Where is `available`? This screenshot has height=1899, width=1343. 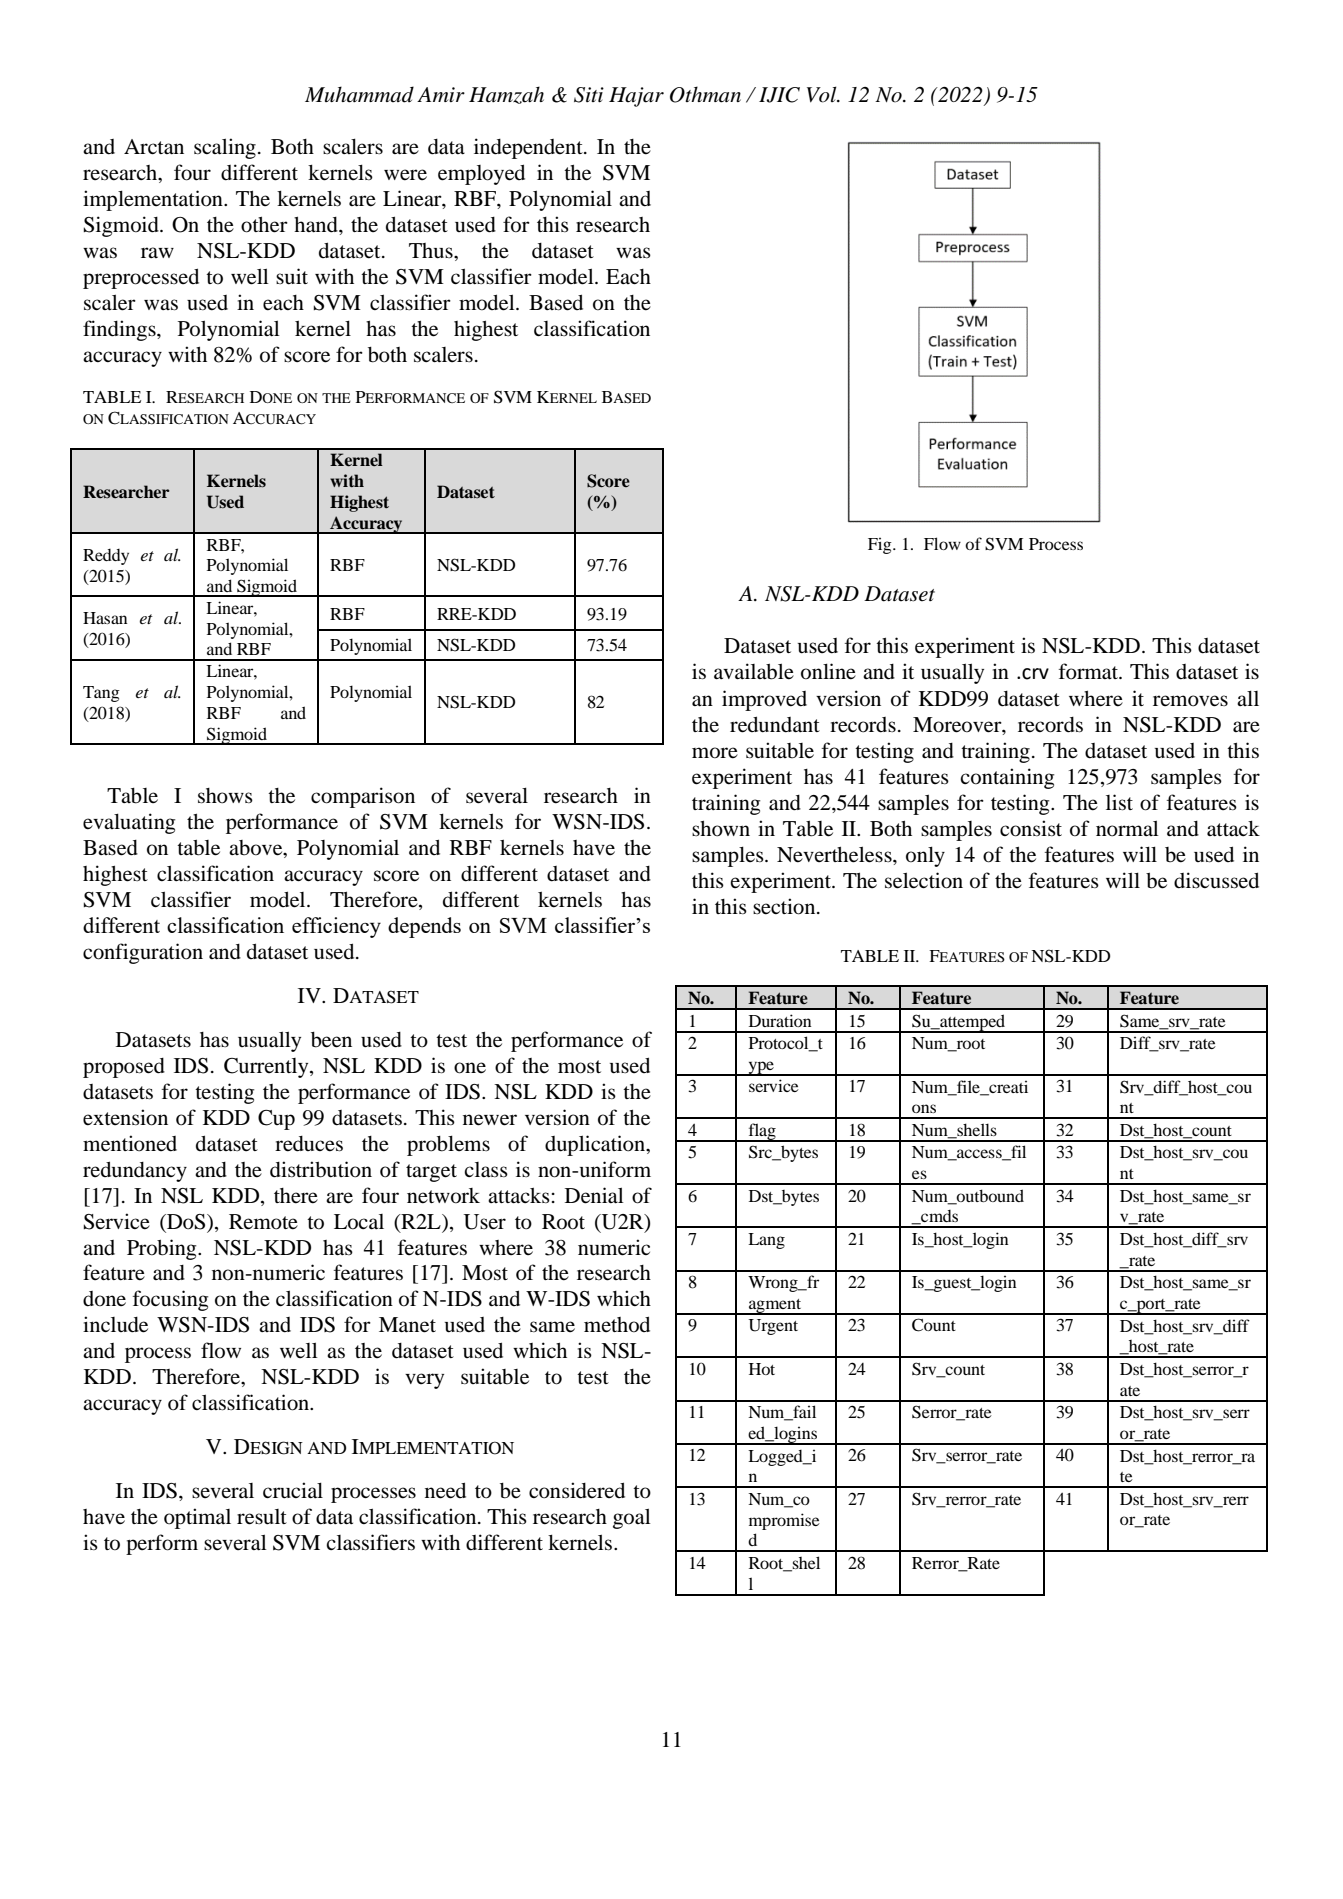
available is located at coordinates (754, 671).
